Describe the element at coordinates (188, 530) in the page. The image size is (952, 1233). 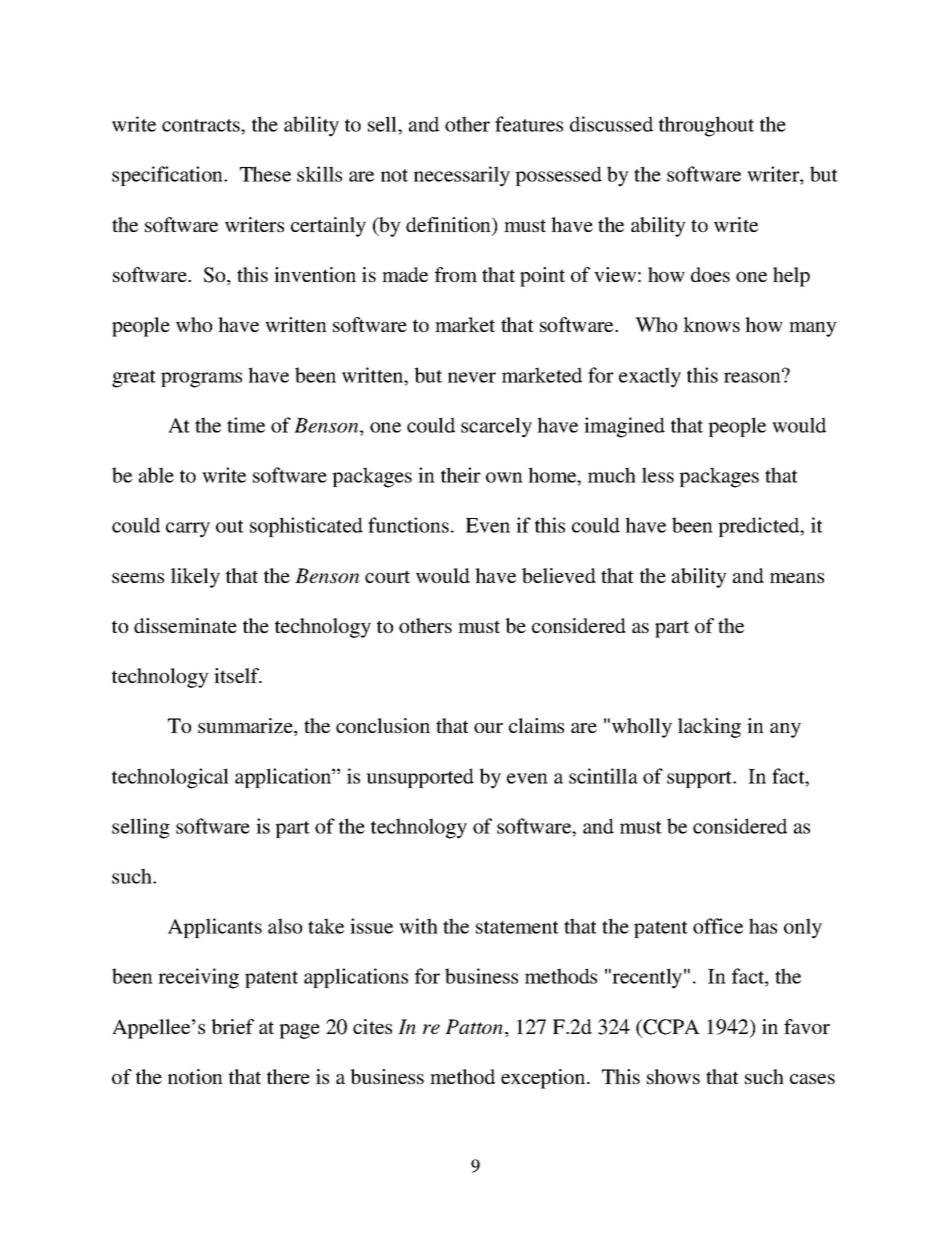
I see `carry` at that location.
